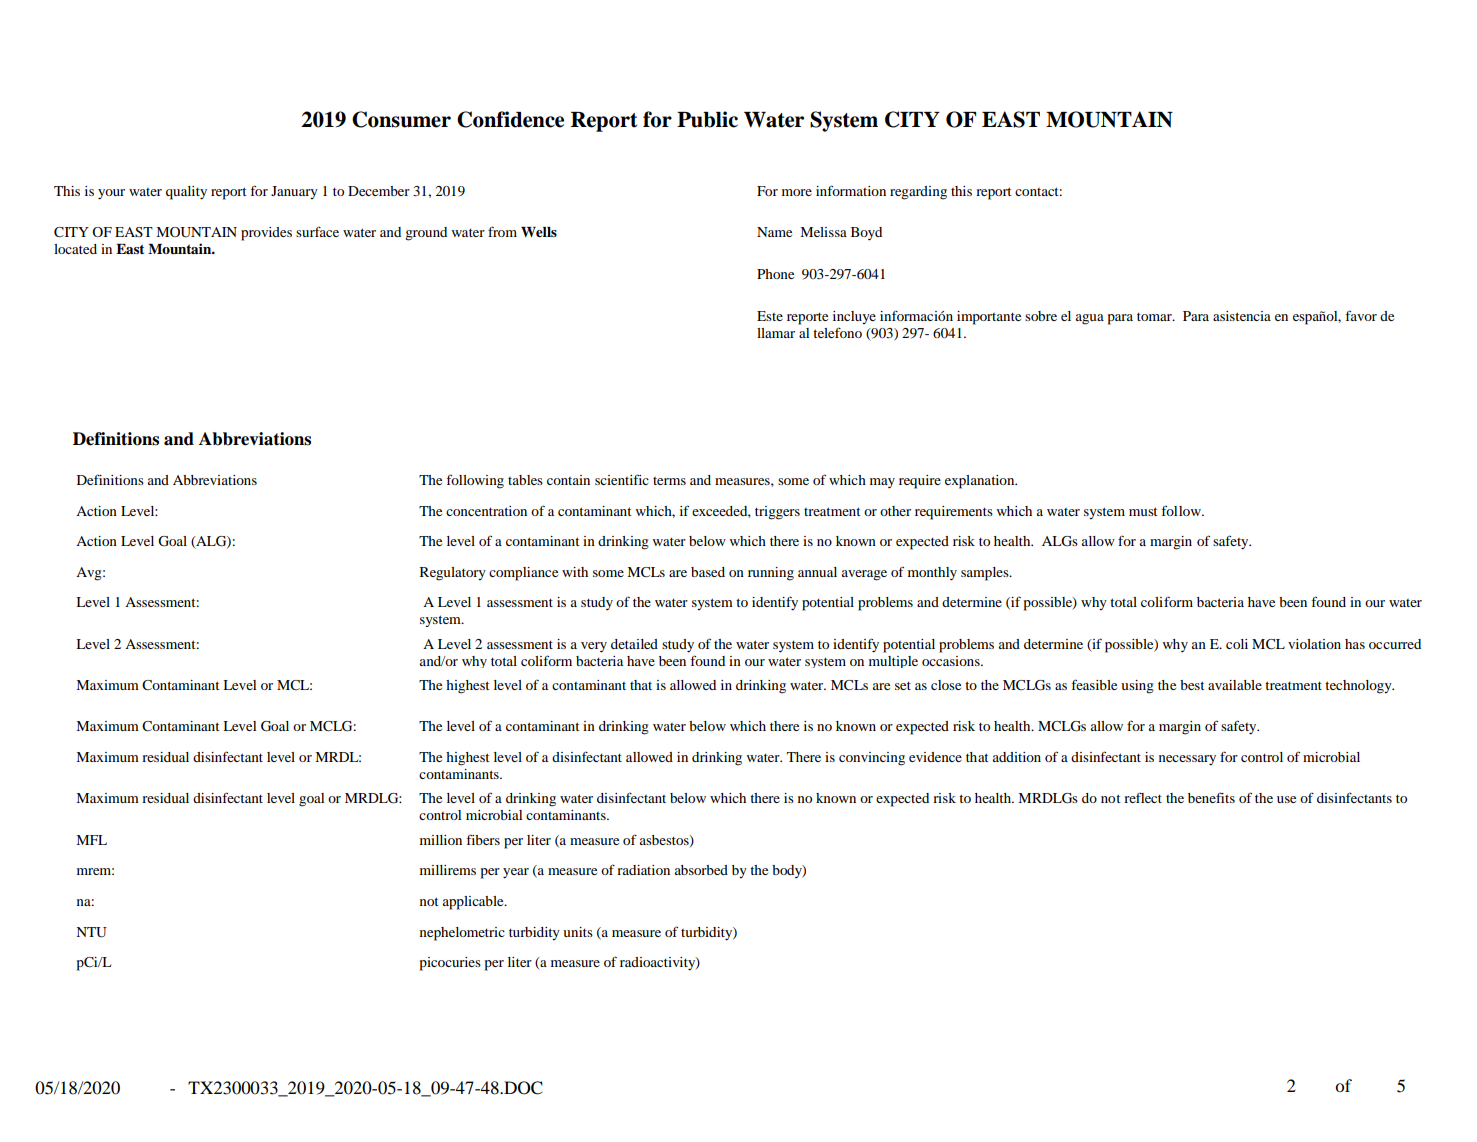 This image has height=1142, width=1477. I want to click on necessary, so click(1187, 760).
